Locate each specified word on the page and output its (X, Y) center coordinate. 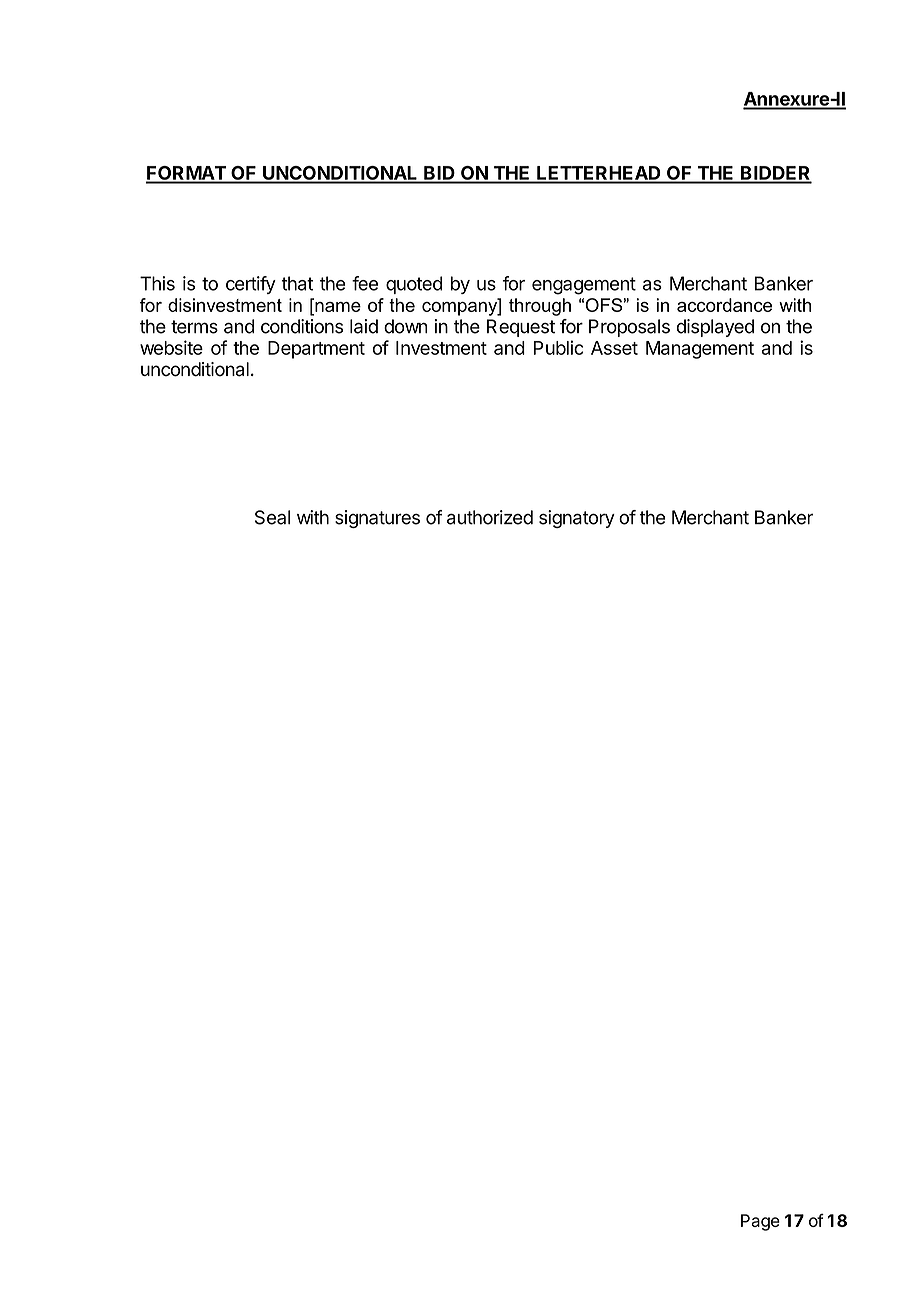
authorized (490, 517)
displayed (715, 328)
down (406, 326)
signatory (577, 519)
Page (760, 1222)
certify (251, 285)
